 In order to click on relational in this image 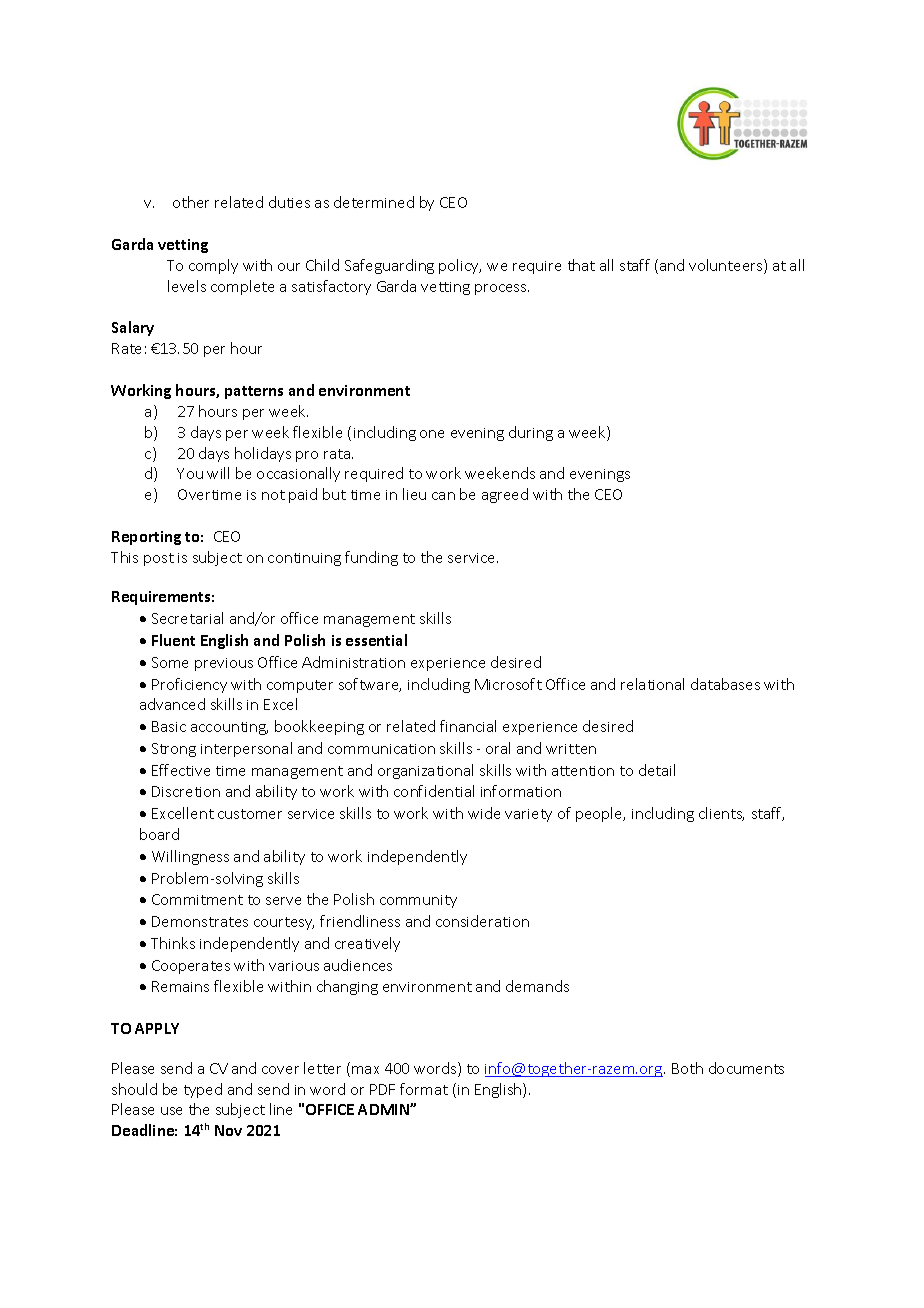, I will do `click(652, 684)`.
